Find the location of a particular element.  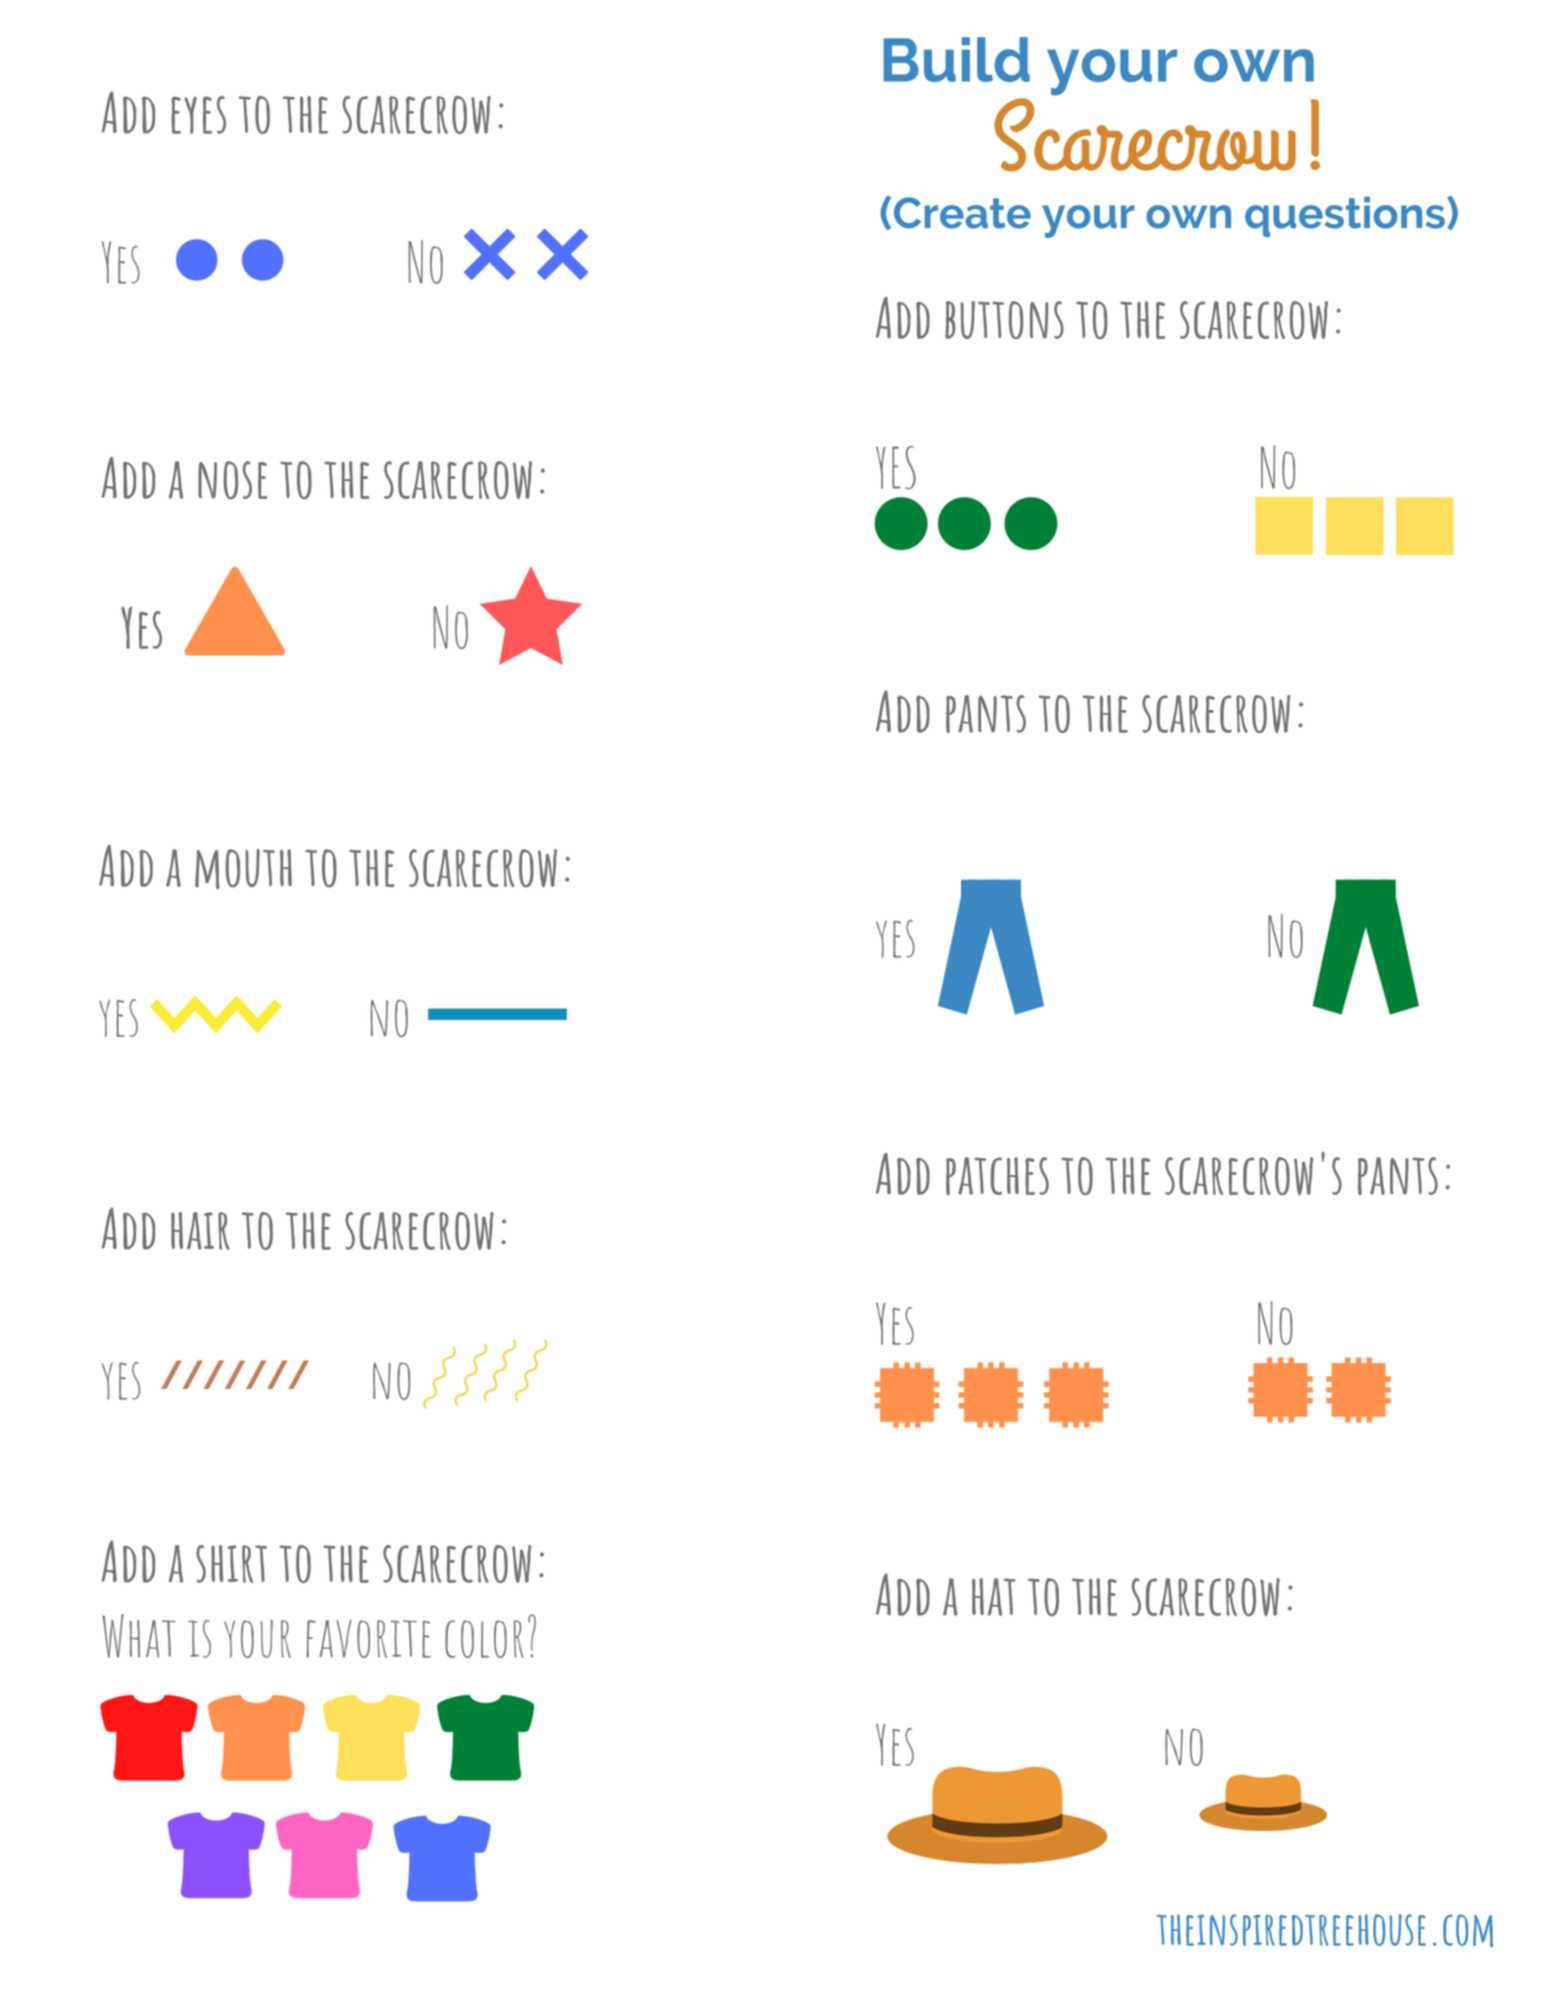

eyes is located at coordinates (198, 115).
